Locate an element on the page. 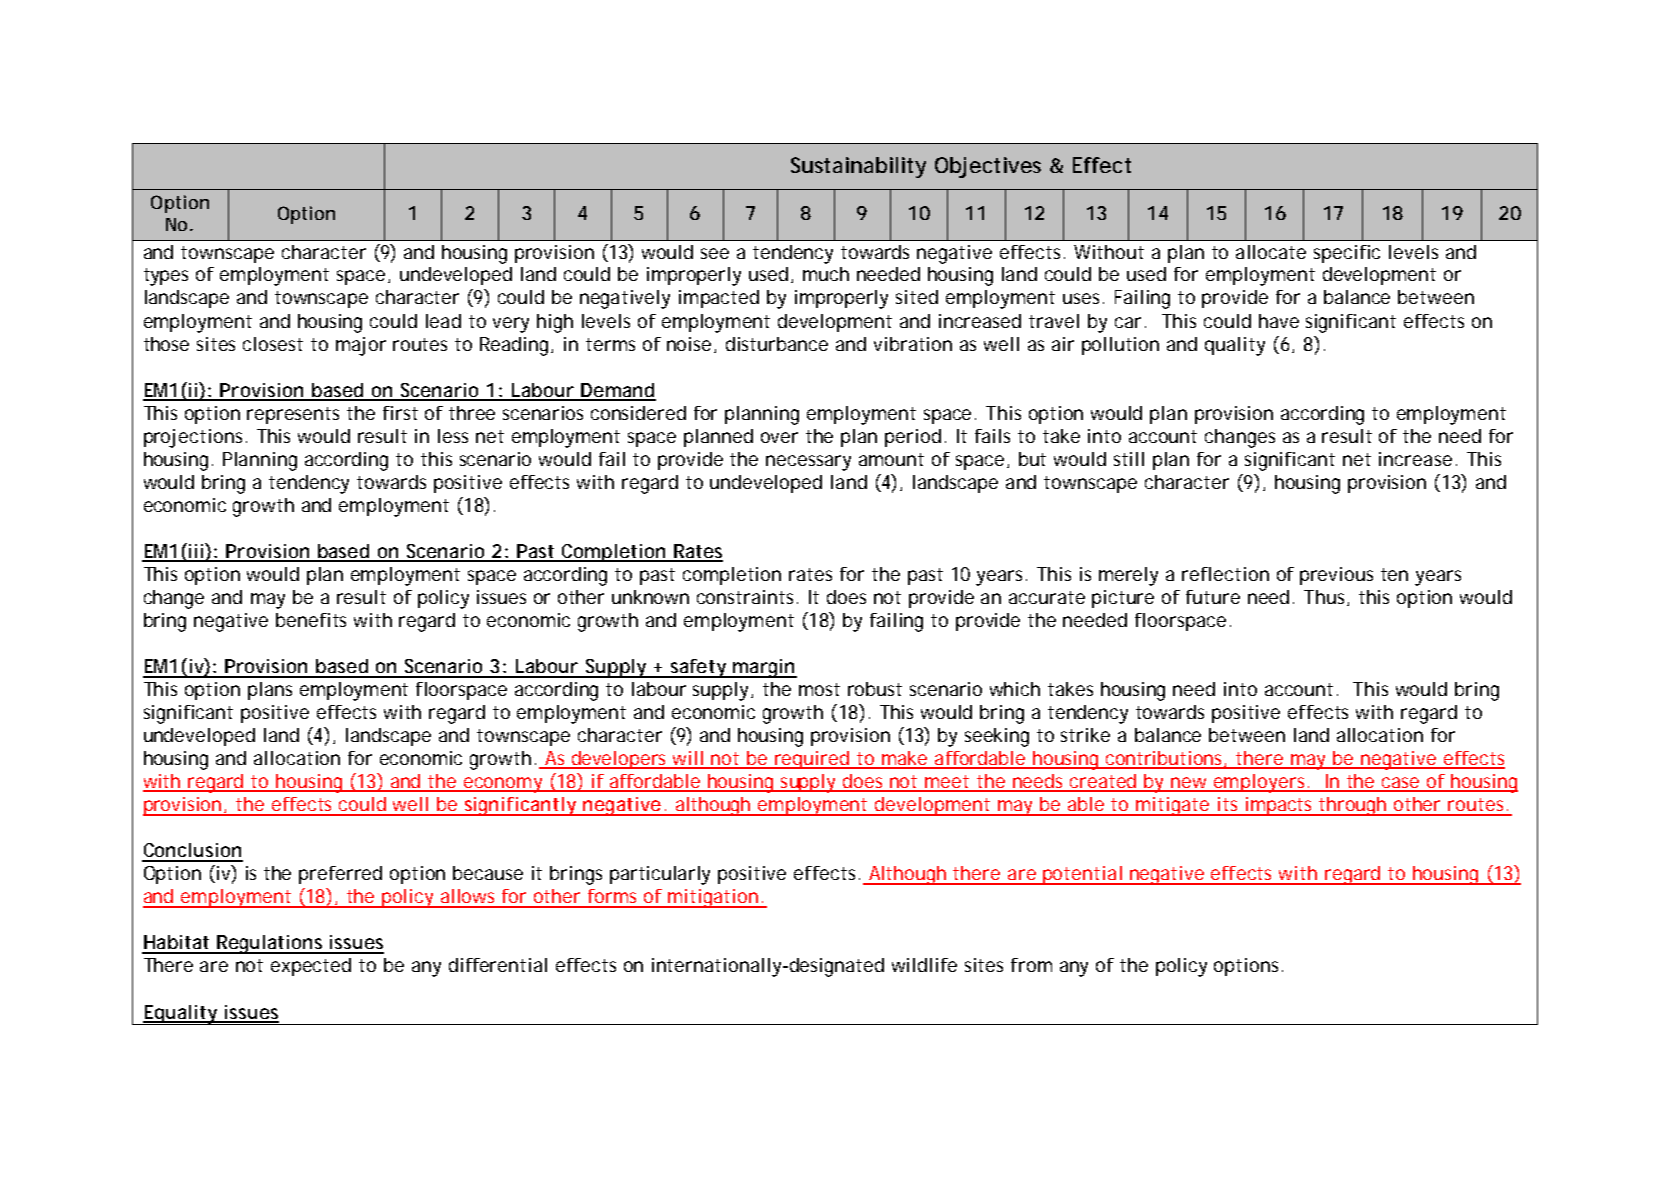  represents is located at coordinates (293, 415).
